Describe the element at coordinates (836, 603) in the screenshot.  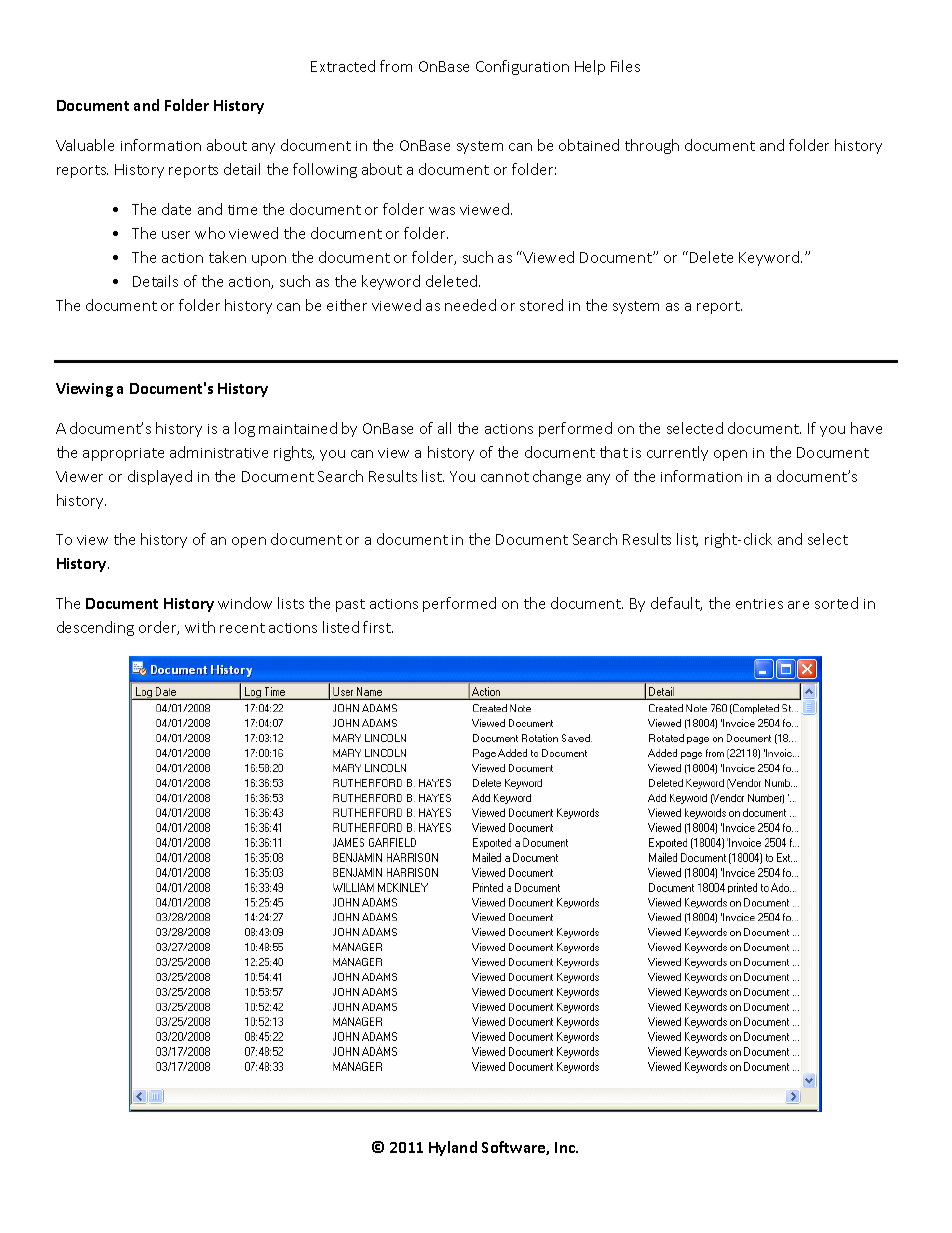
I see `sorted` at that location.
